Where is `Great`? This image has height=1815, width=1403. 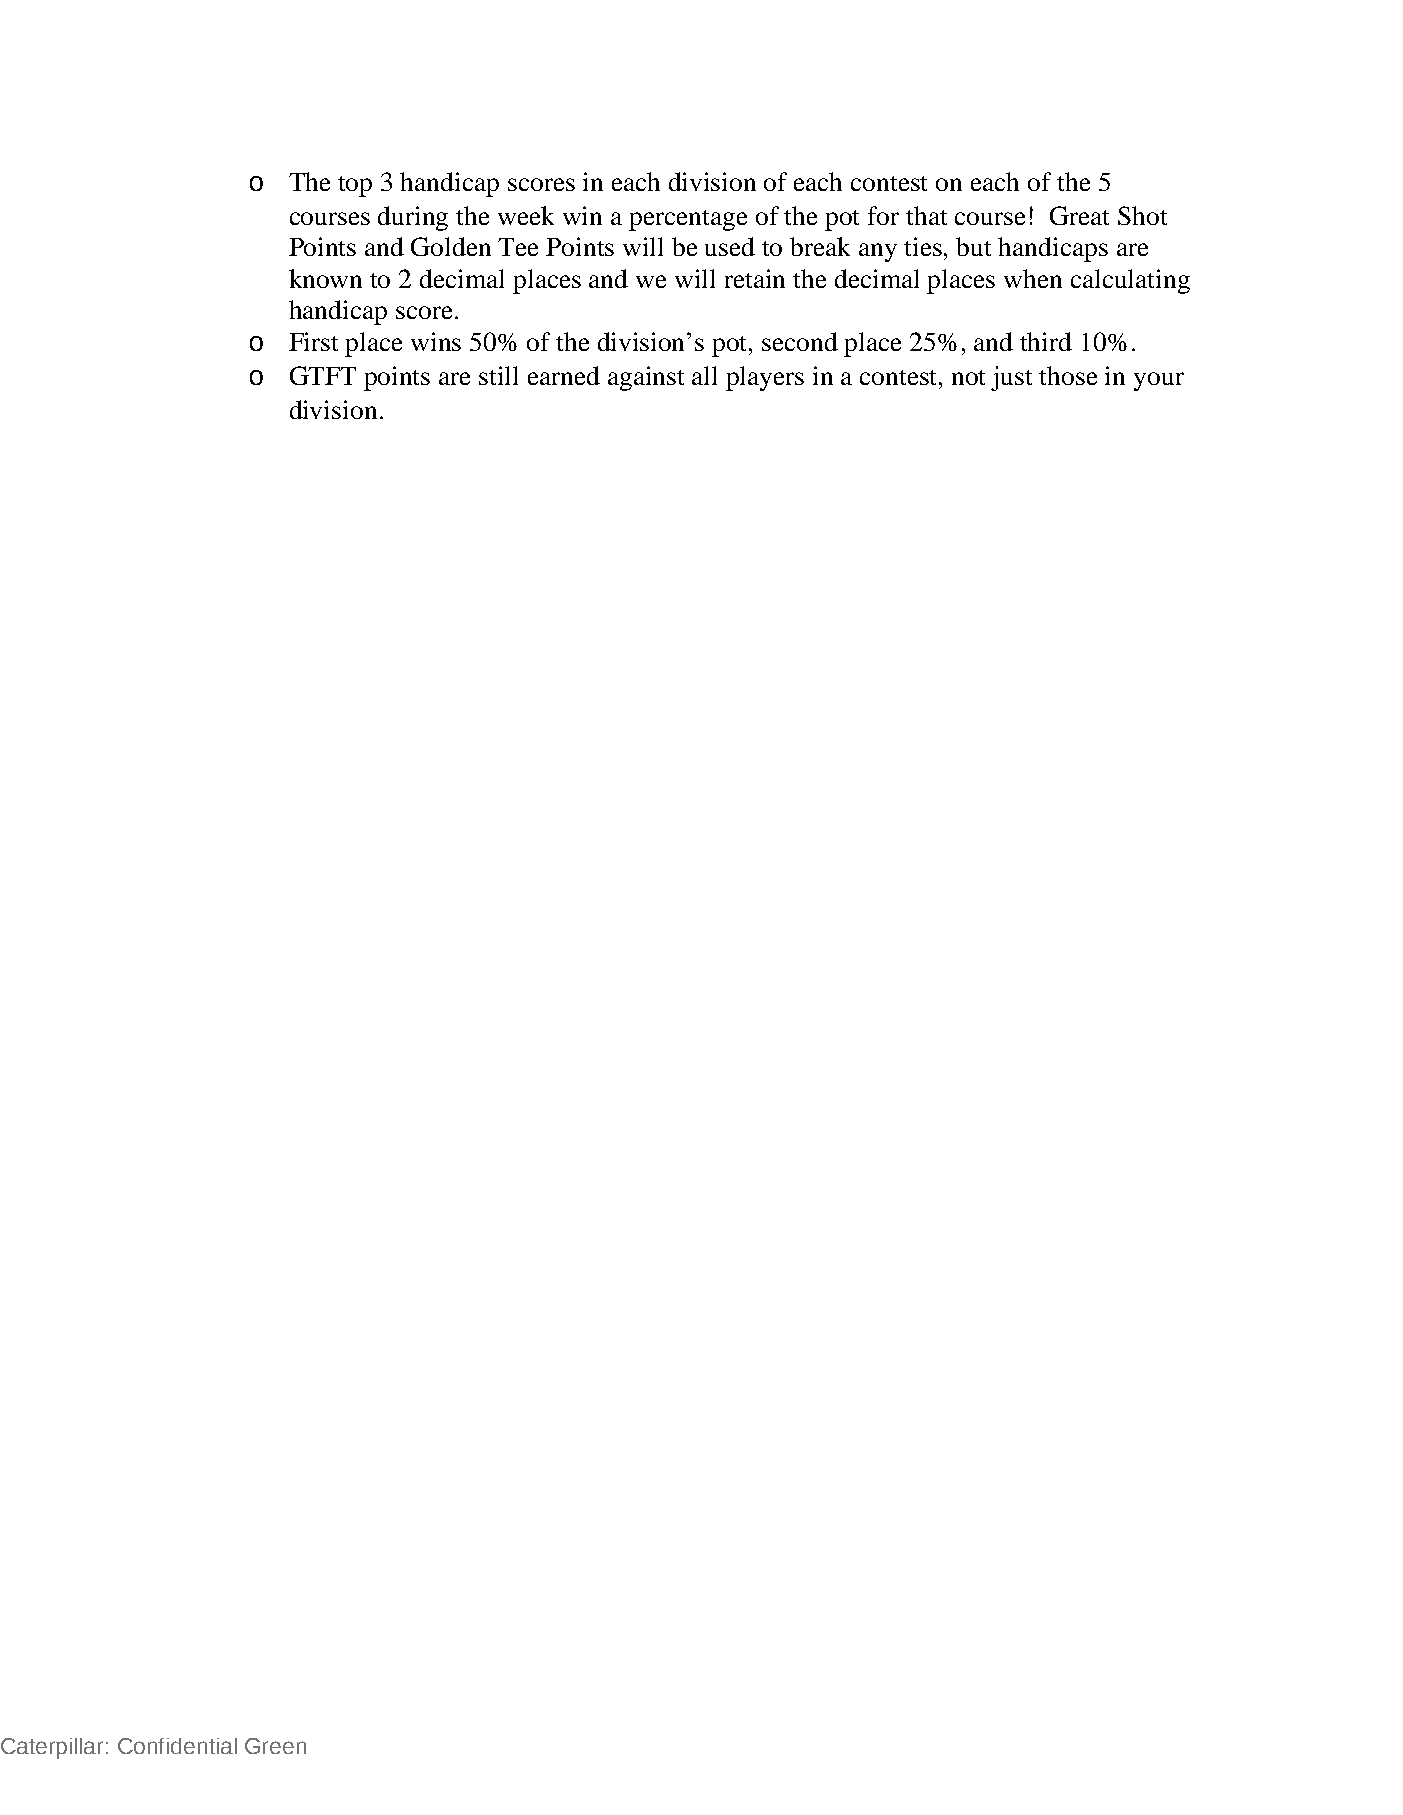
Great is located at coordinates (1079, 215).
